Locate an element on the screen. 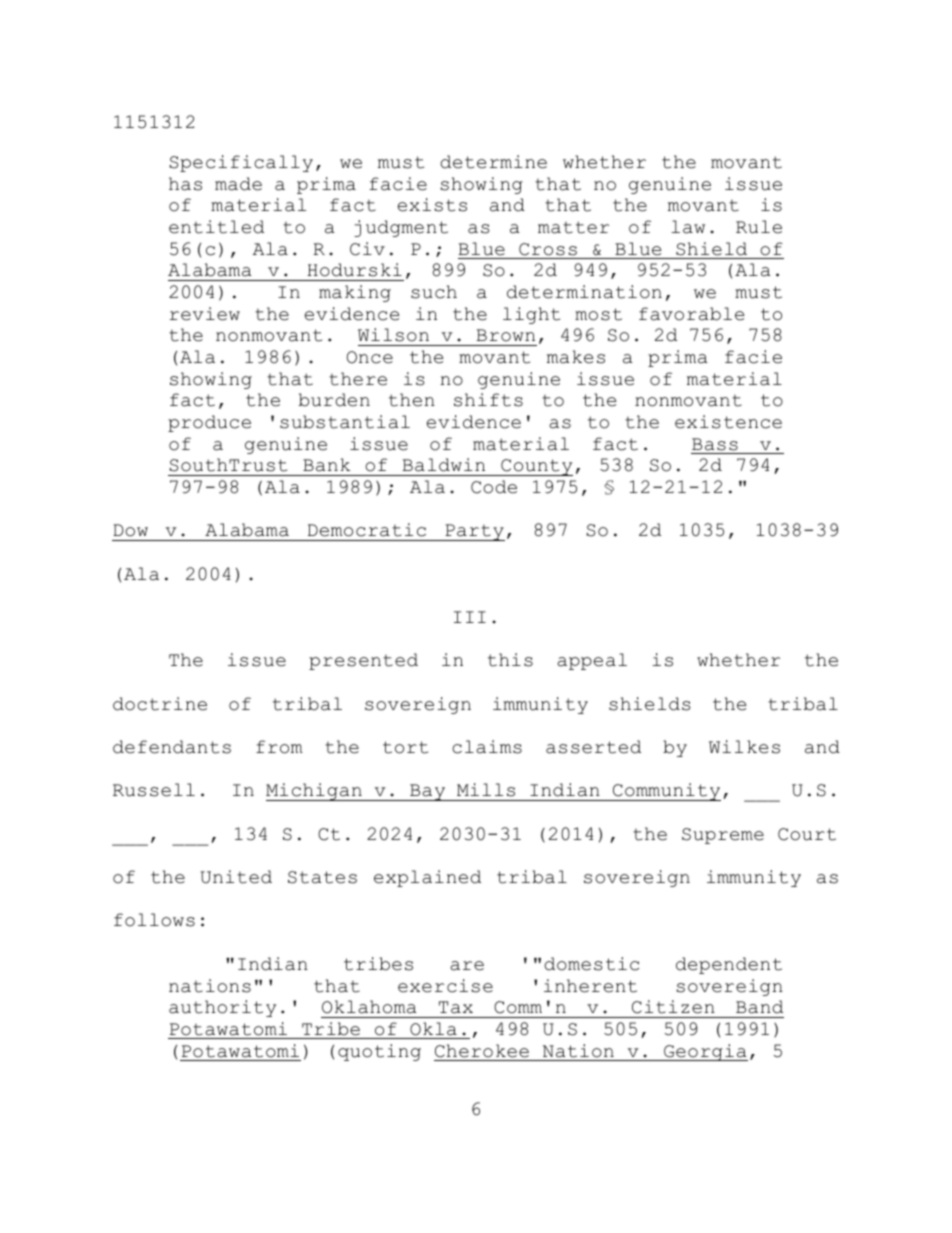  claims is located at coordinates (487, 747).
